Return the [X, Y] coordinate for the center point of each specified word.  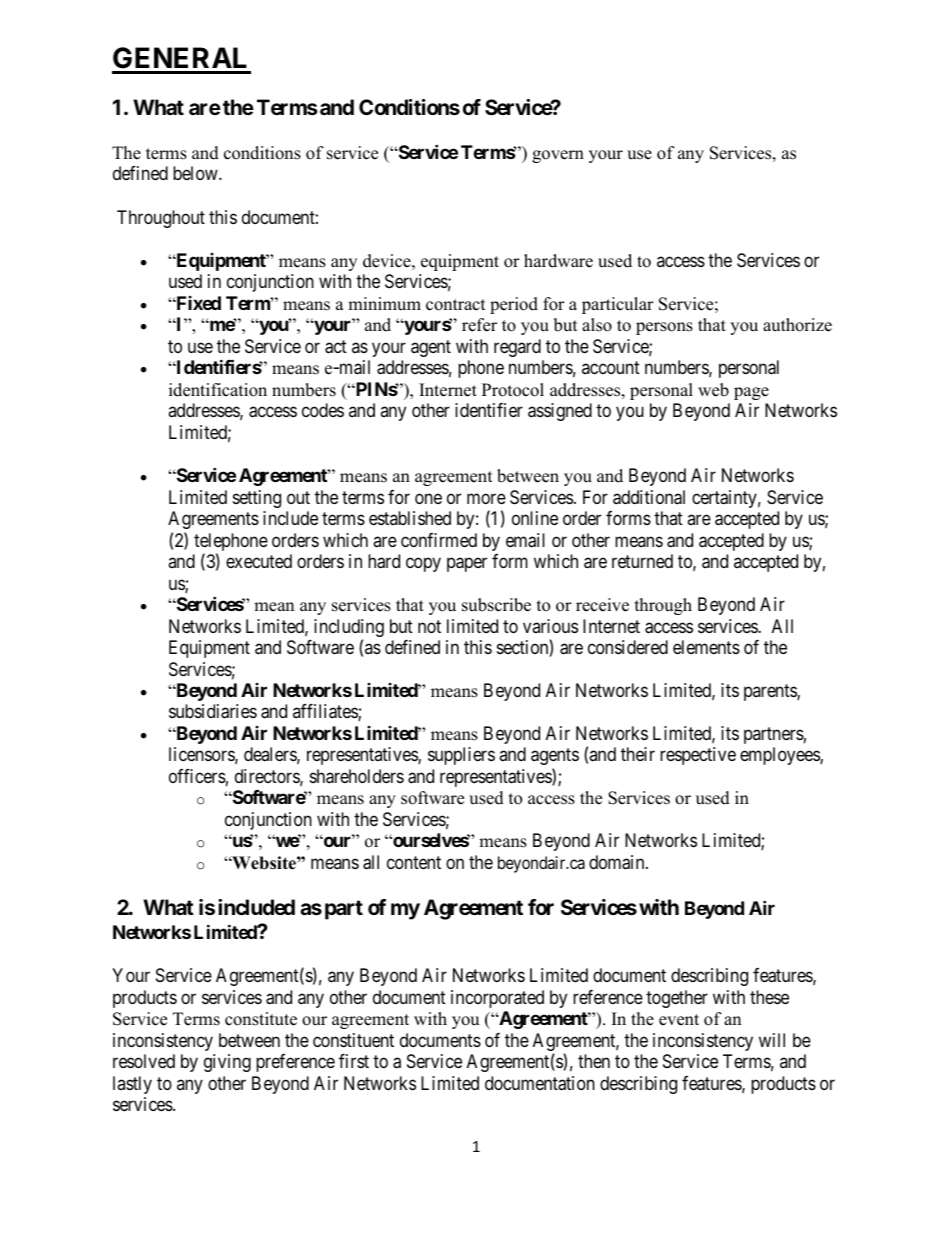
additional [649, 497]
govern [558, 156]
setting [257, 499]
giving [227, 1063]
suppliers [461, 756]
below [196, 173]
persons [664, 328]
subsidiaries [213, 711]
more [486, 498]
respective [698, 756]
